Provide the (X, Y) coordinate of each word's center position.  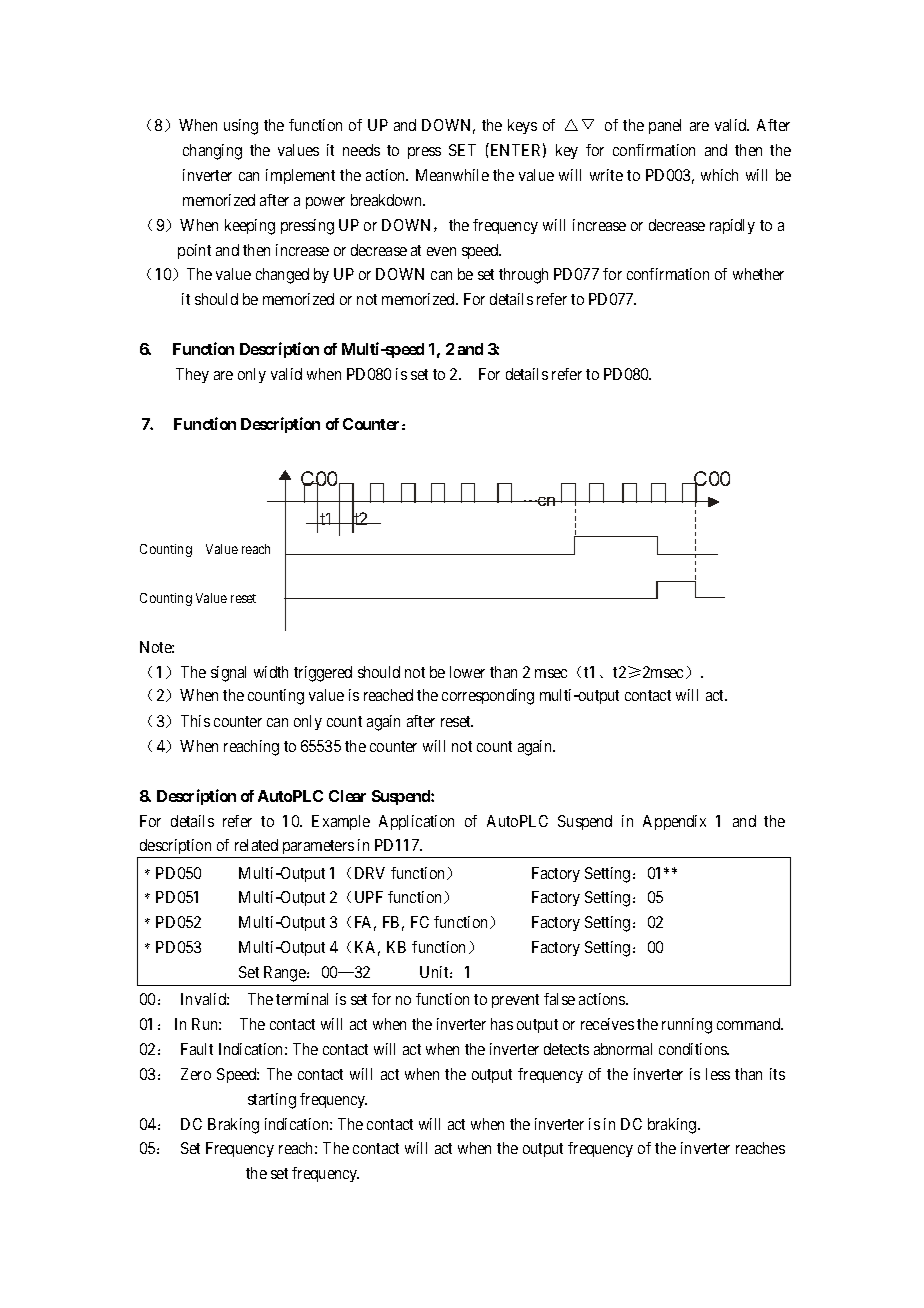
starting (272, 1101)
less (718, 1074)
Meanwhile (452, 175)
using (241, 127)
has (502, 1024)
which (719, 175)
